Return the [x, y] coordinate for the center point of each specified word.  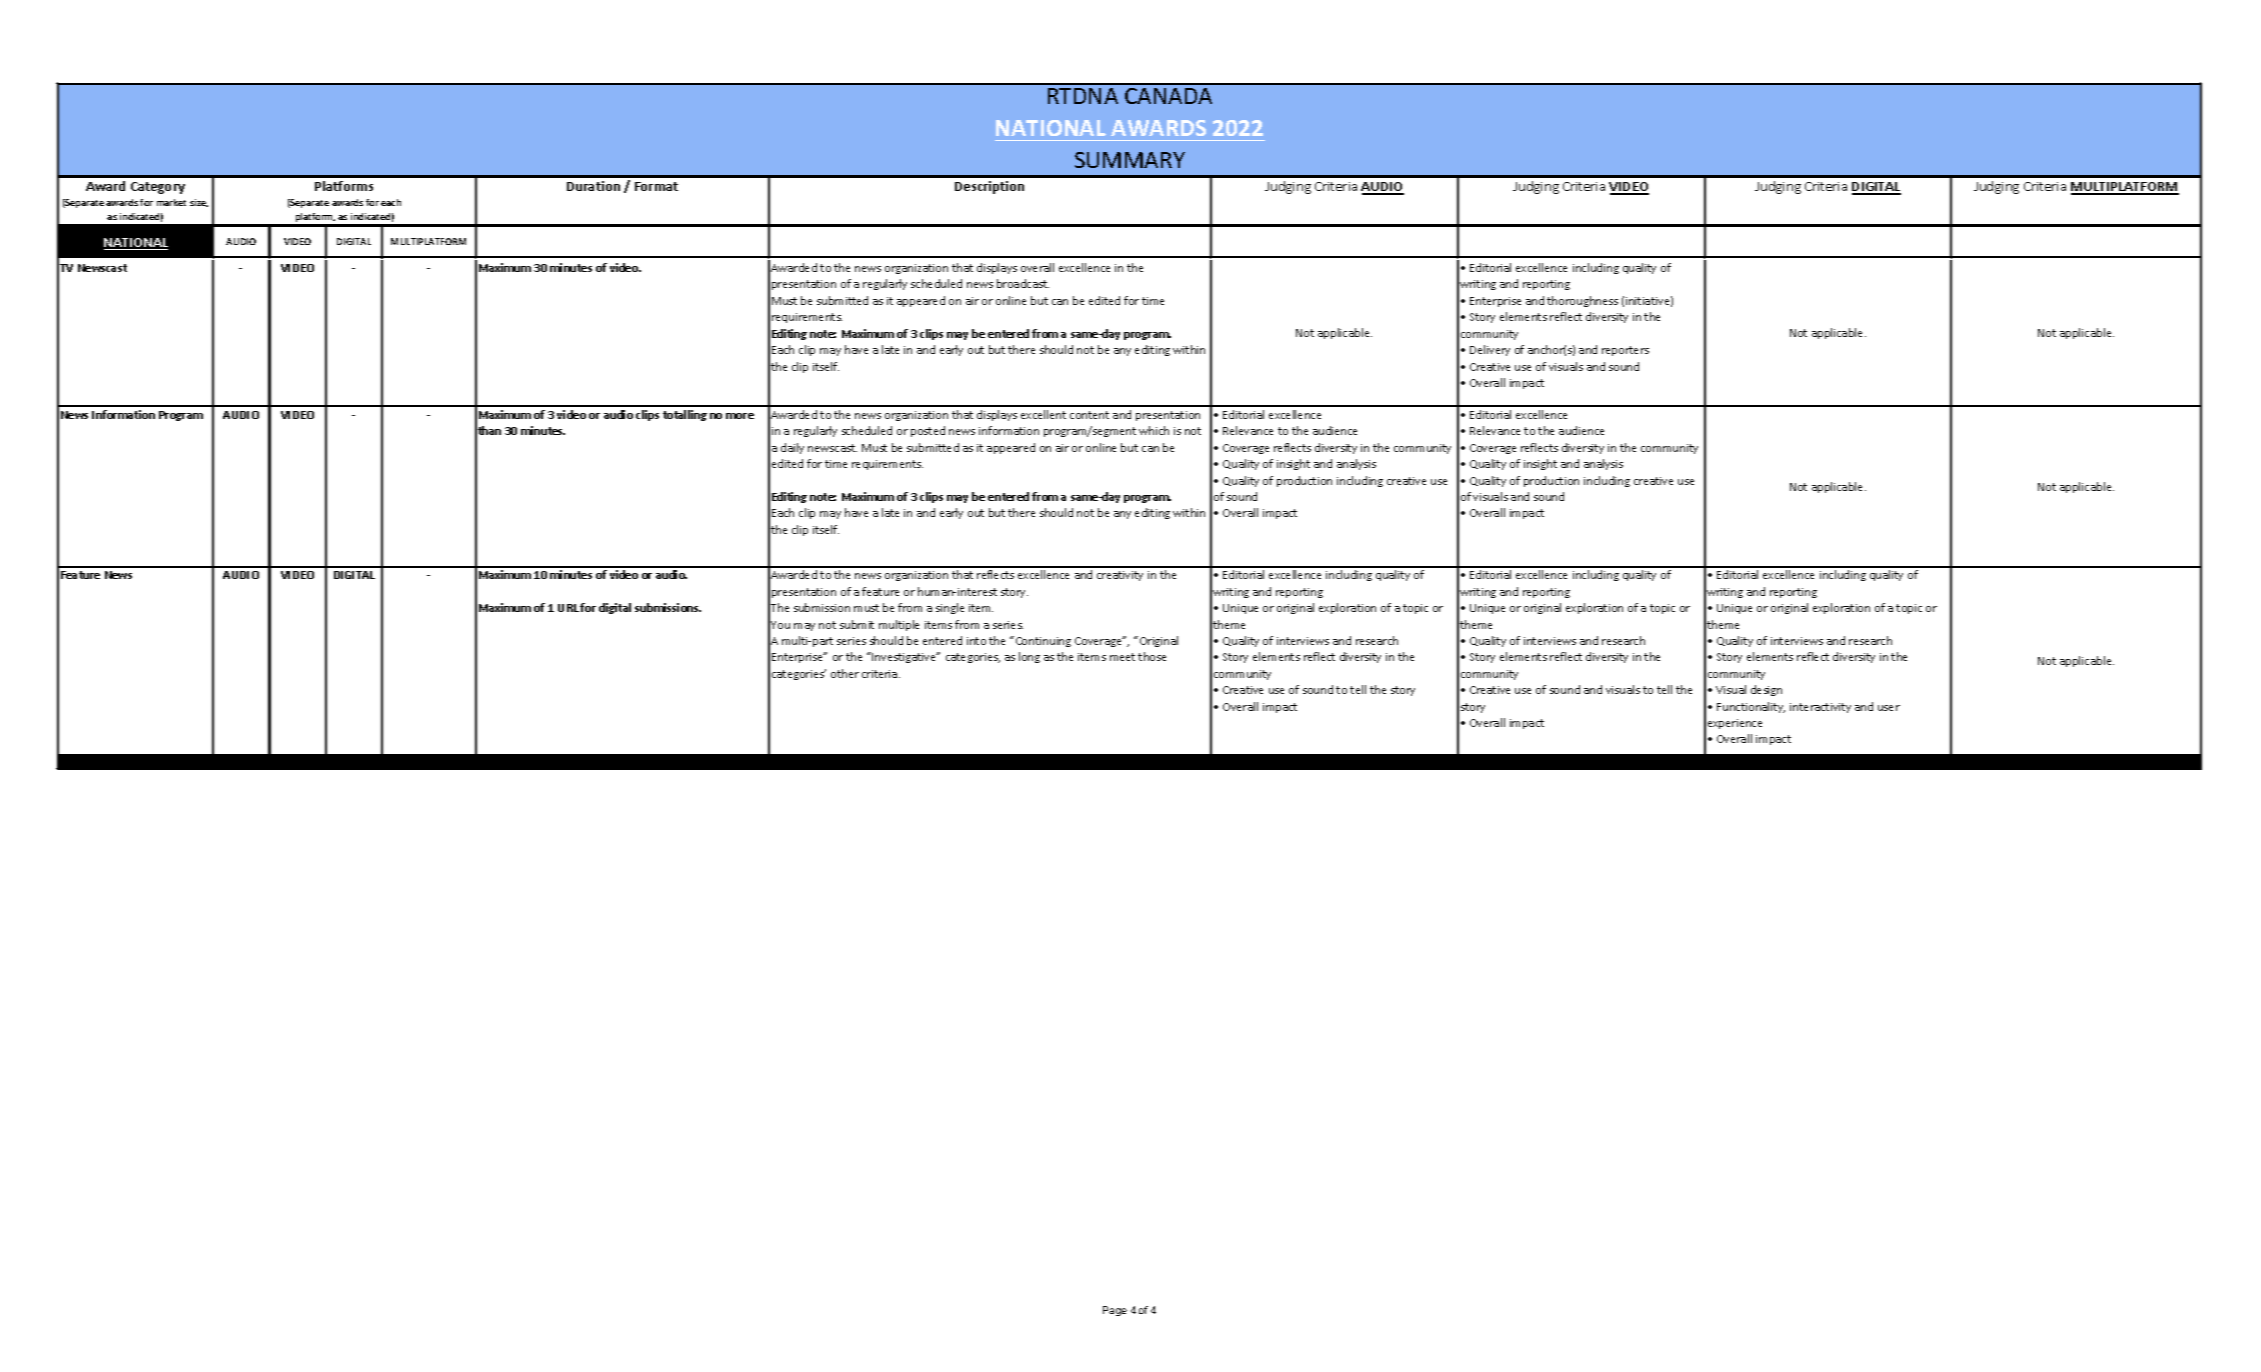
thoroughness [1582, 301]
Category [158, 188]
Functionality [1751, 707]
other [845, 673]
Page [1115, 1311]
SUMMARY [1130, 160]
